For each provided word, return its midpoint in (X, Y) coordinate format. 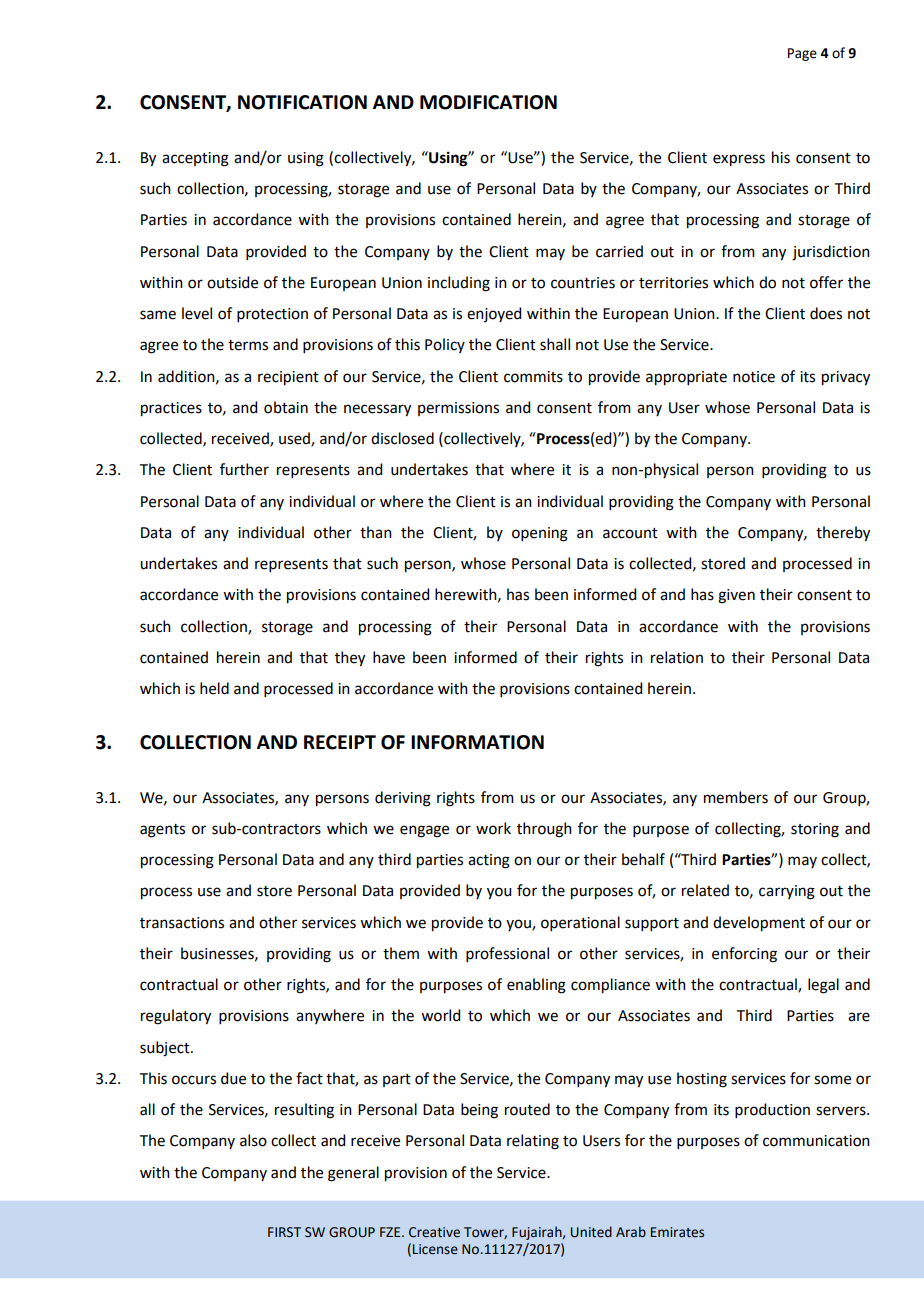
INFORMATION (477, 742)
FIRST (284, 1232)
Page (802, 54)
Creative (434, 1232)
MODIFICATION (488, 102)
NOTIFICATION (302, 102)
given (736, 596)
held (214, 688)
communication (816, 1141)
